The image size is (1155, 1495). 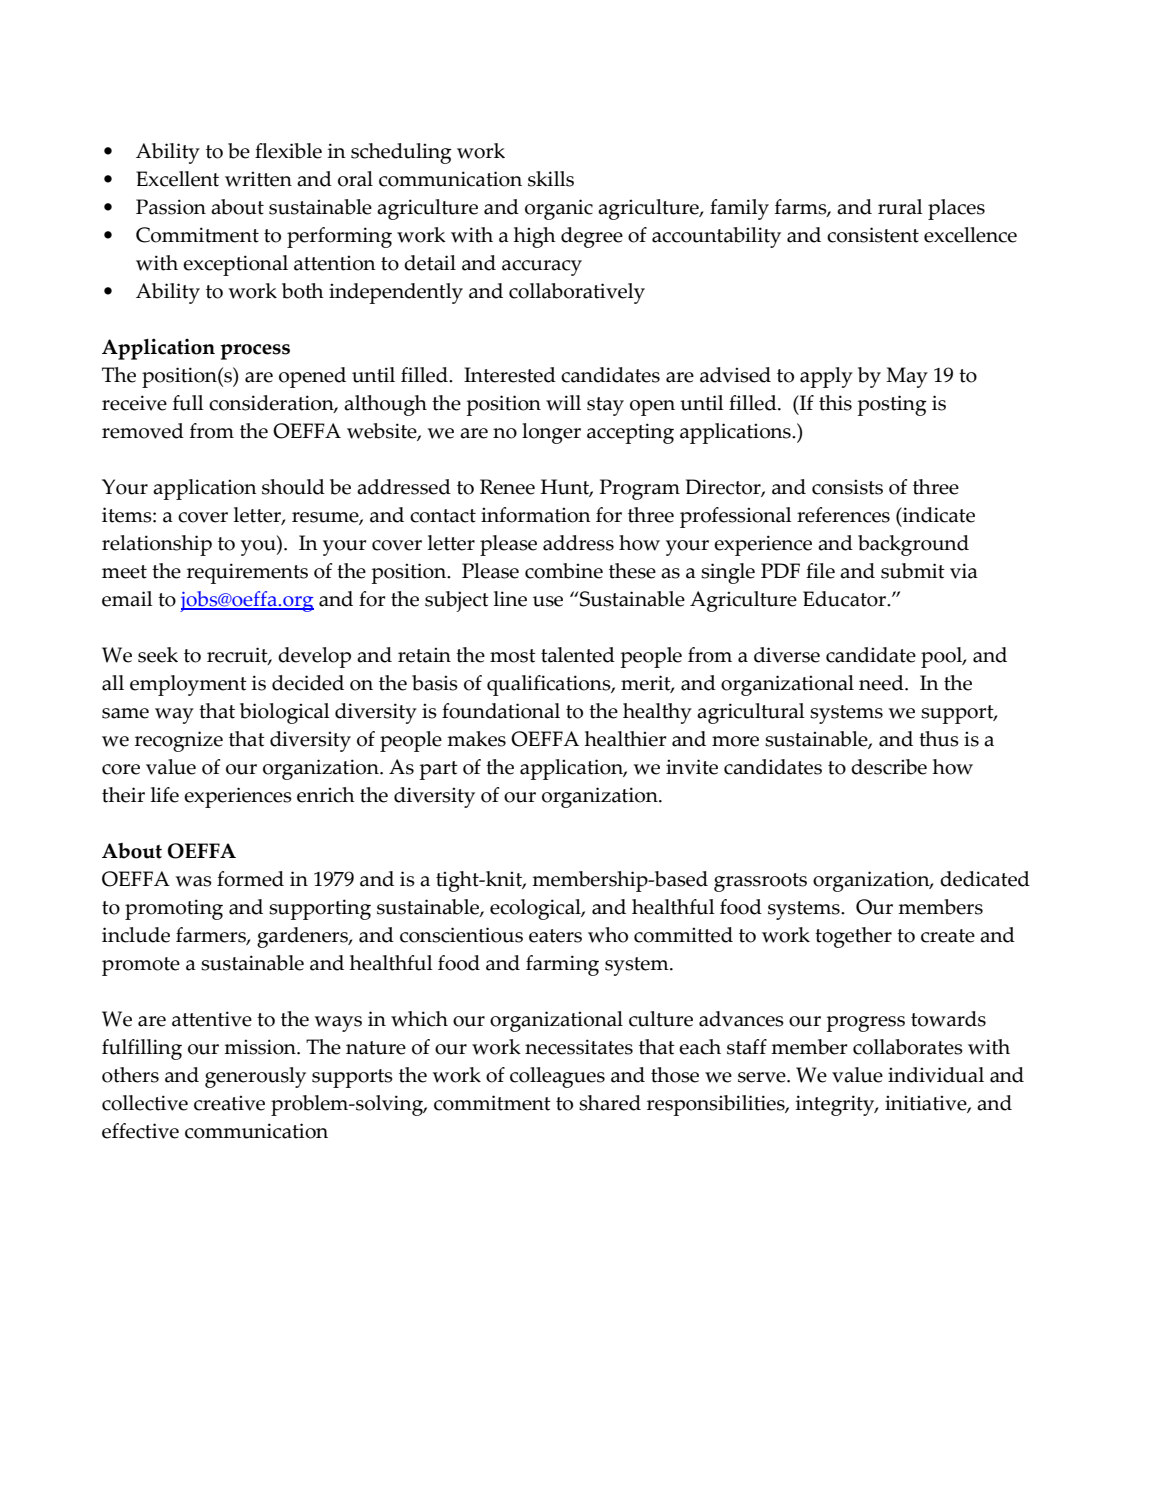 What do you see at coordinates (551, 179) in the document?
I see `skills` at bounding box center [551, 179].
